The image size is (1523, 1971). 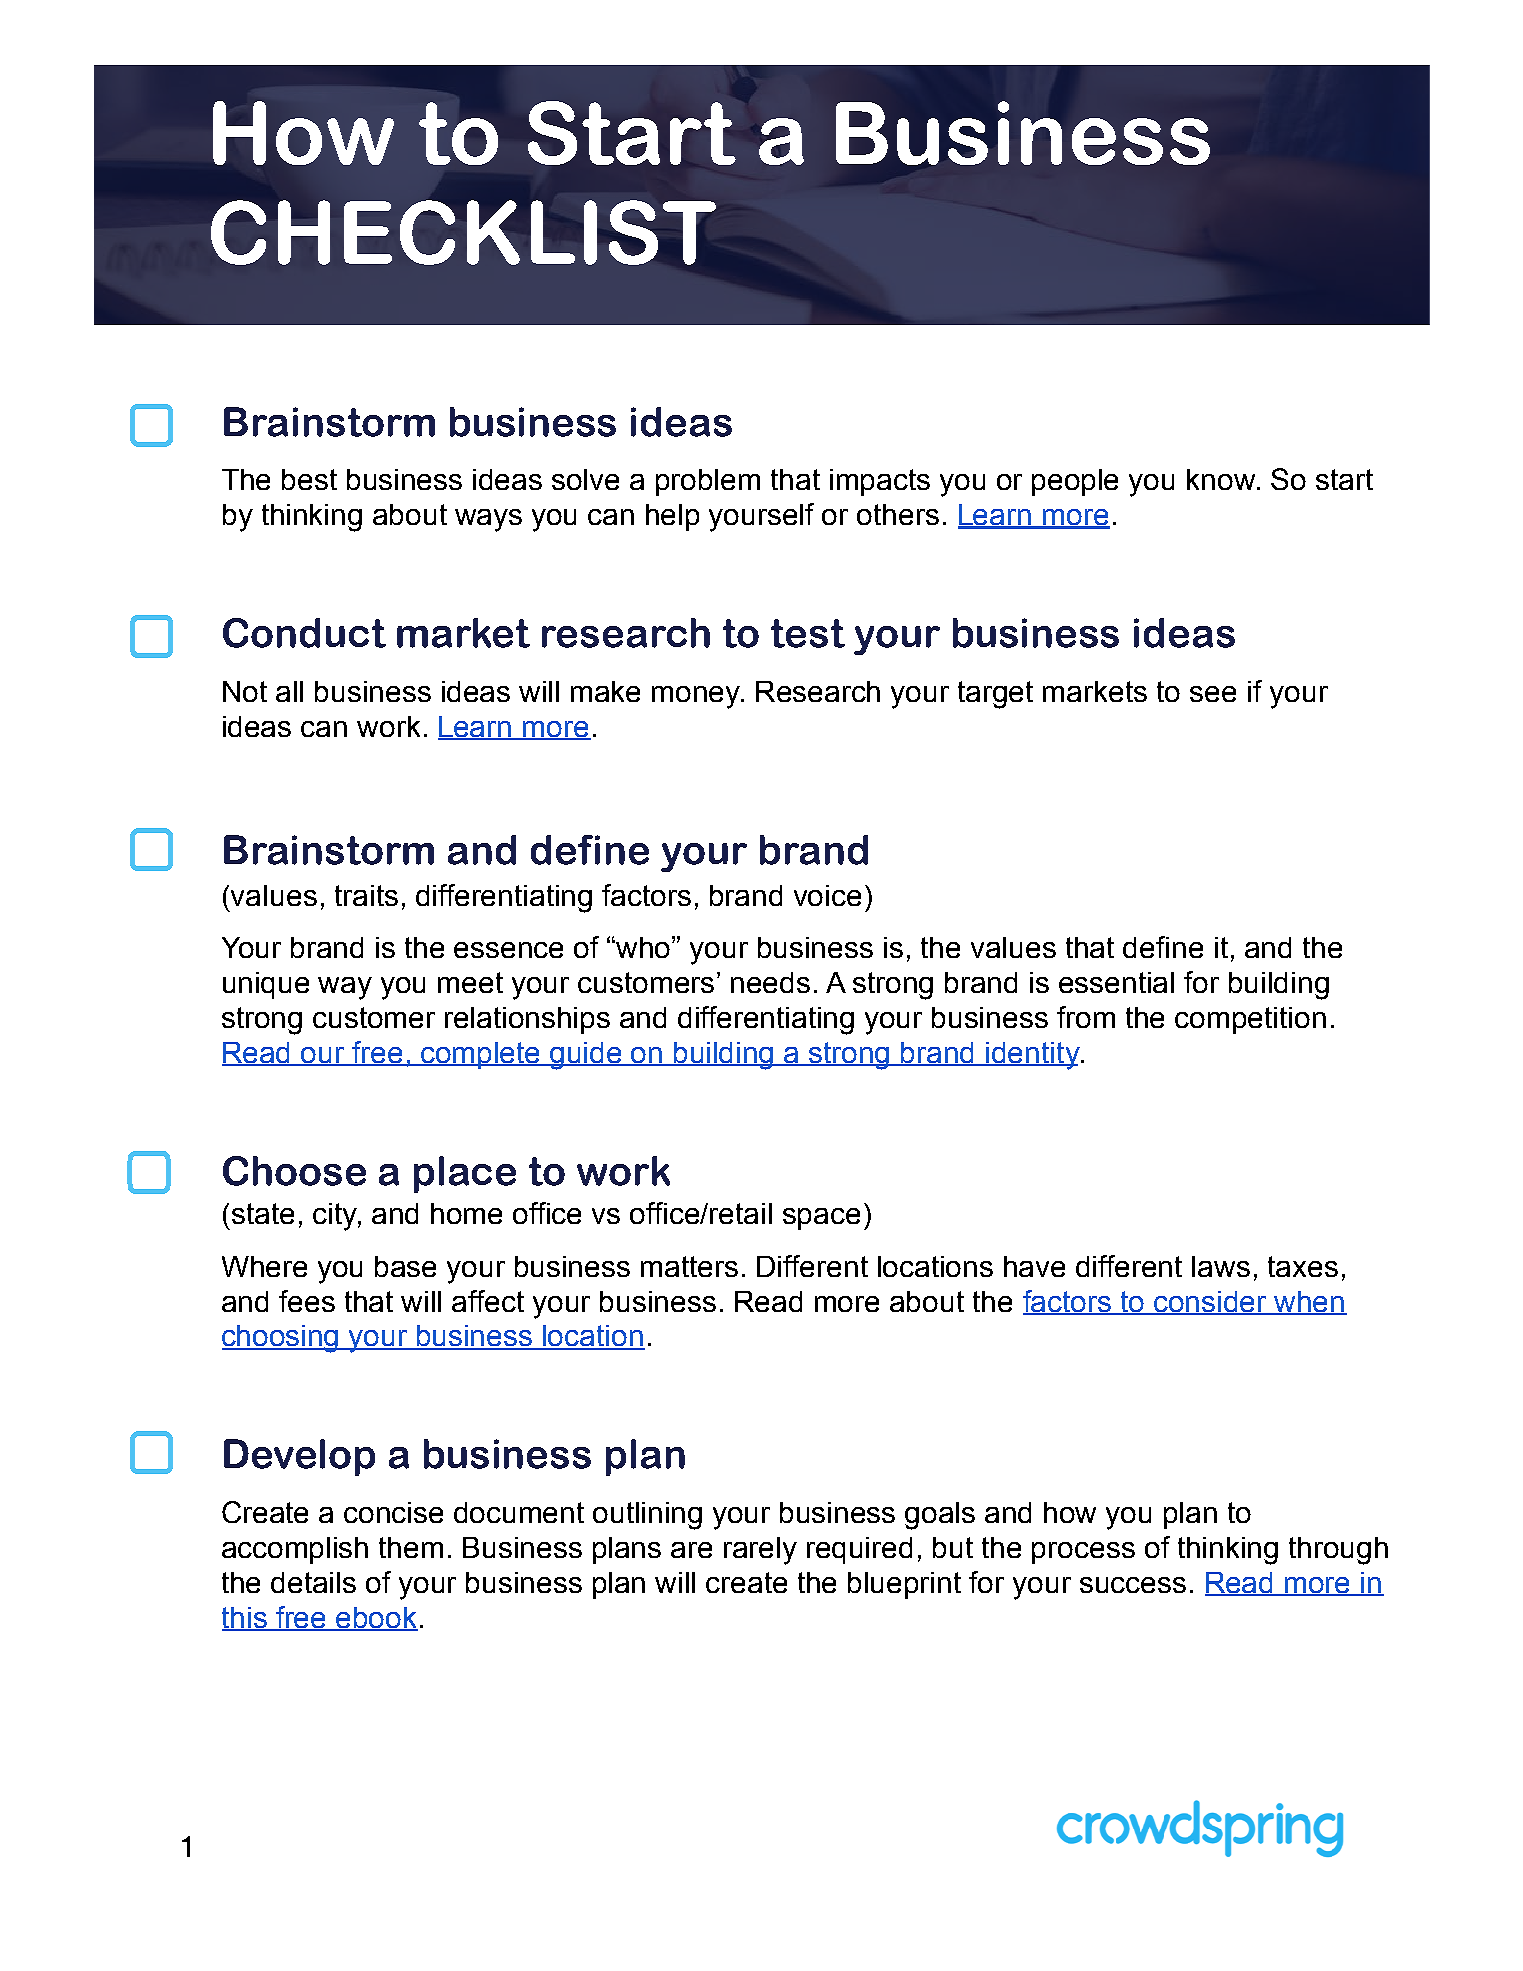 What do you see at coordinates (708, 482) in the screenshot?
I see `problem` at bounding box center [708, 482].
